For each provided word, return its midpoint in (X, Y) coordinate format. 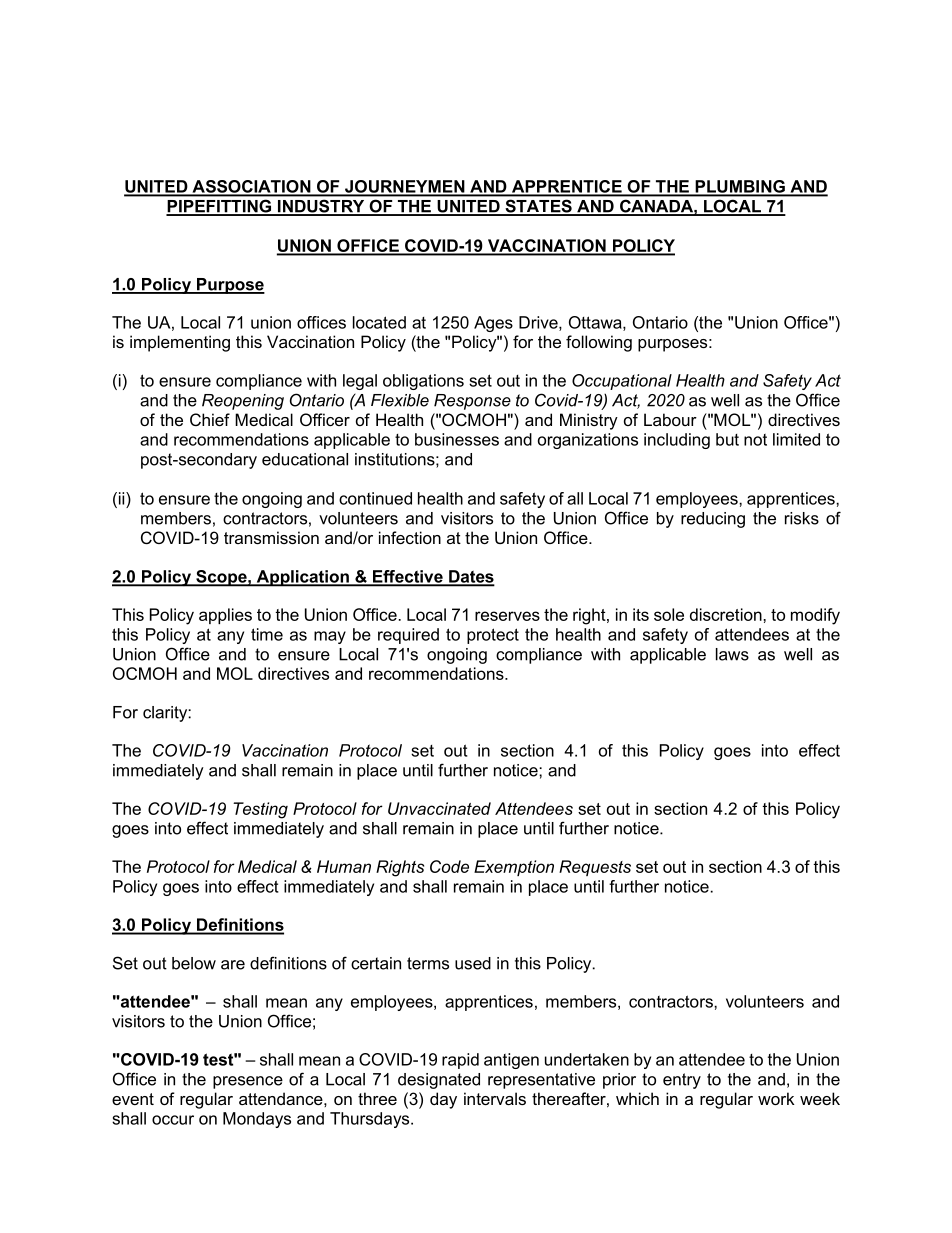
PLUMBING (740, 187)
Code (449, 866)
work (776, 1098)
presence (248, 1082)
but (727, 439)
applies (225, 616)
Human (344, 866)
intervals (495, 1098)
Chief (210, 419)
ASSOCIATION (251, 187)
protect (493, 636)
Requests (595, 868)
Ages (493, 324)
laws (732, 654)
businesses (457, 439)
